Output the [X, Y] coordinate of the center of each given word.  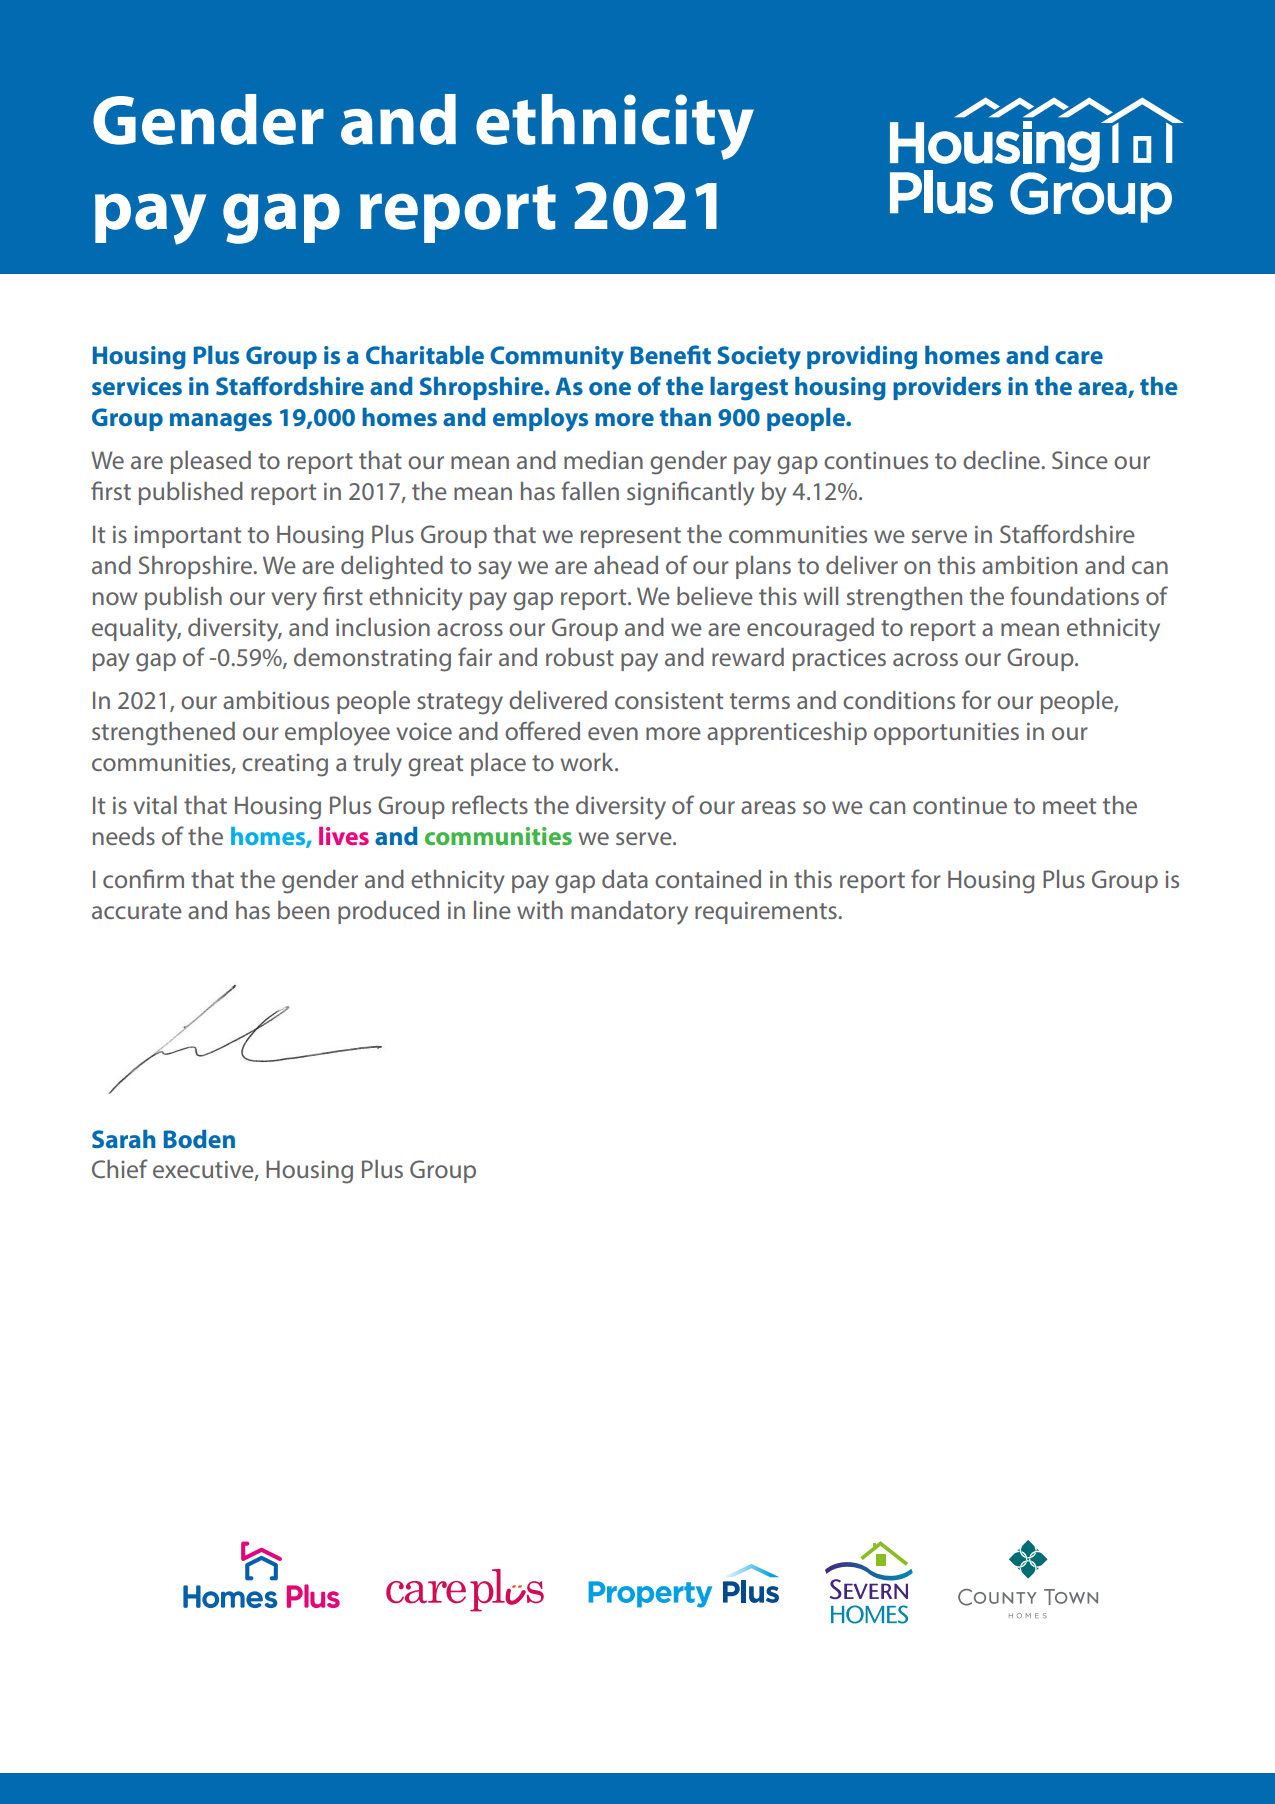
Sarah [124, 1139]
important [187, 537]
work [588, 762]
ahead [626, 565]
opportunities [946, 734]
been [303, 910]
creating [285, 765]
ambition [1029, 565]
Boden [199, 1139]
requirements [767, 913]
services [137, 386]
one [610, 388]
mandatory [629, 913]
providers [947, 388]
